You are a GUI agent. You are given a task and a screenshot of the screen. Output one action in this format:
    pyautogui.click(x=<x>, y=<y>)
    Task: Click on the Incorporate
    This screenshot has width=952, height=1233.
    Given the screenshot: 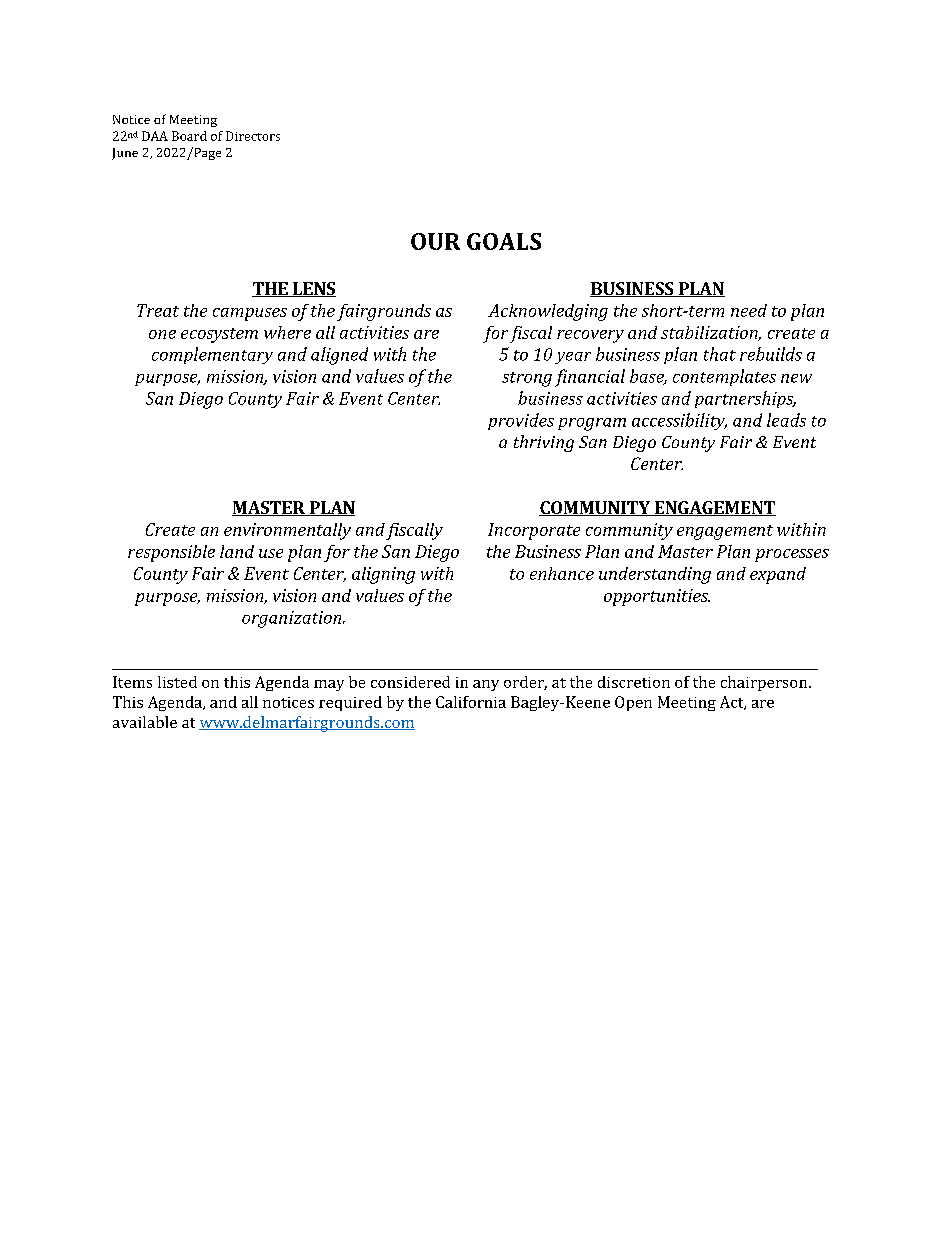 What is the action you would take?
    pyautogui.click(x=534, y=531)
